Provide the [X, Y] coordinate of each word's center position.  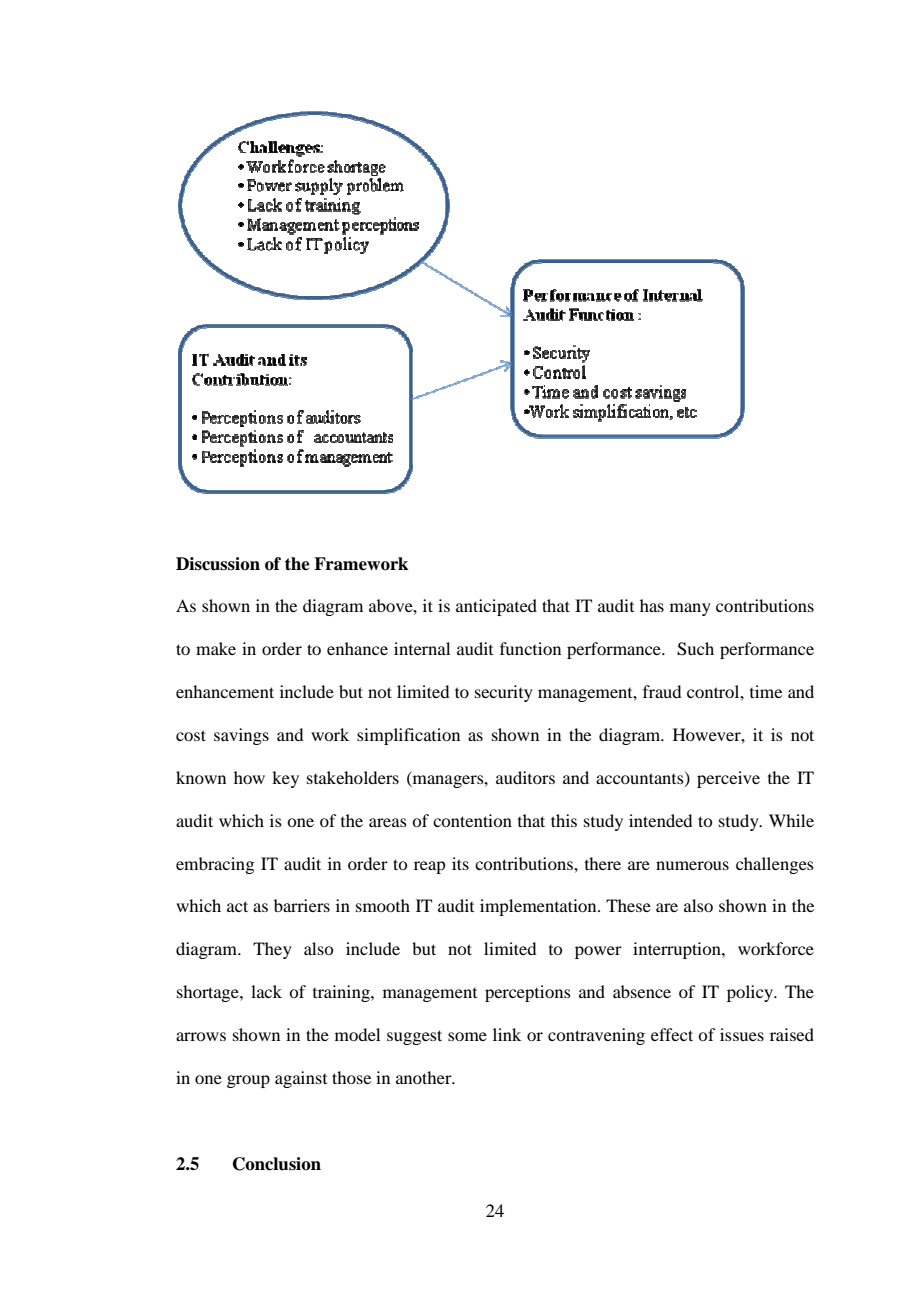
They [272, 950]
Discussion [218, 564]
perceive [728, 779]
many [690, 609]
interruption [678, 950]
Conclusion [277, 1164]
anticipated [496, 607]
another [425, 1077]
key [285, 779]
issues [742, 1034]
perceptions [528, 993]
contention [472, 820]
